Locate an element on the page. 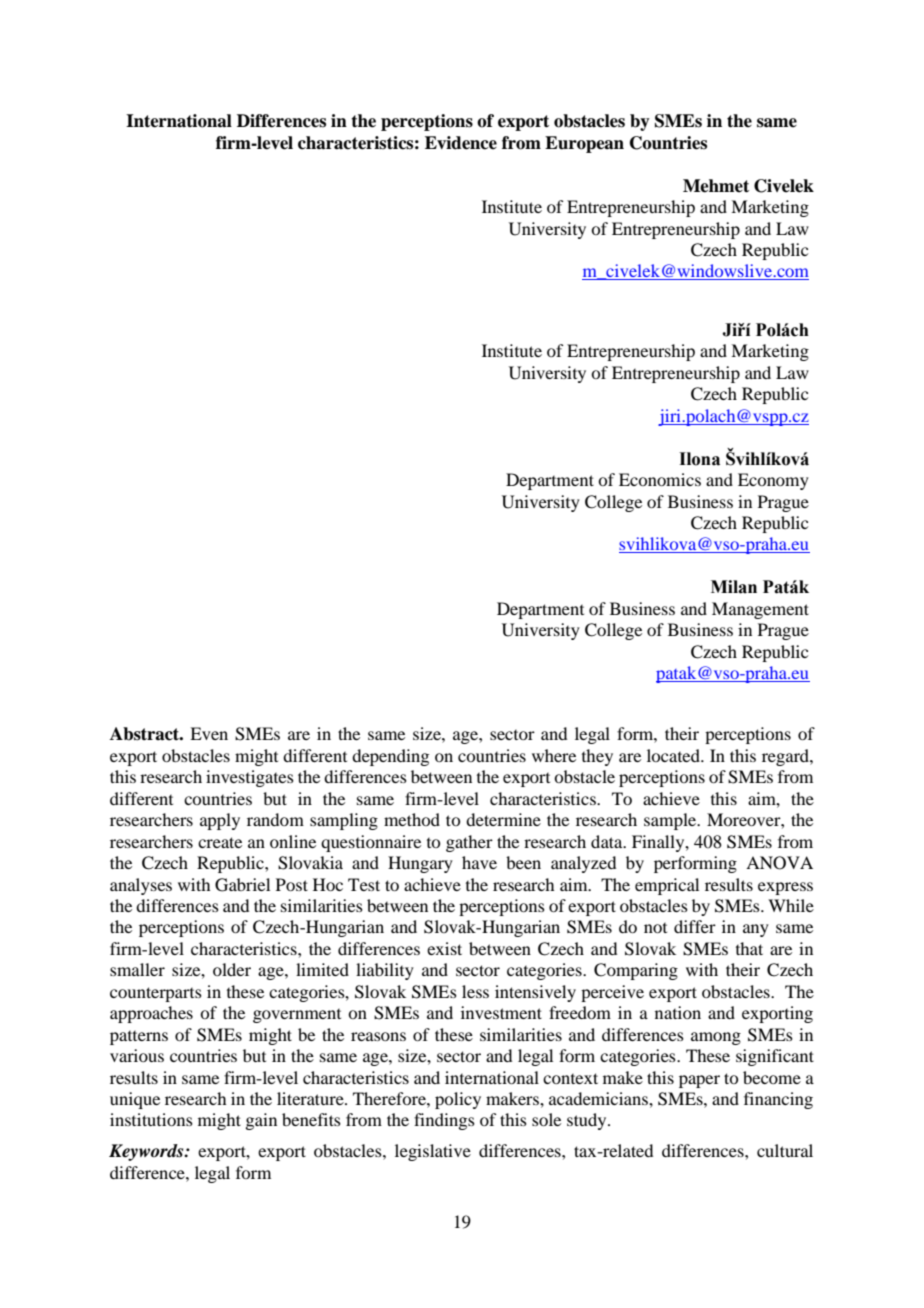 The width and height of the page is (924, 1308). Management is located at coordinates (760, 610).
